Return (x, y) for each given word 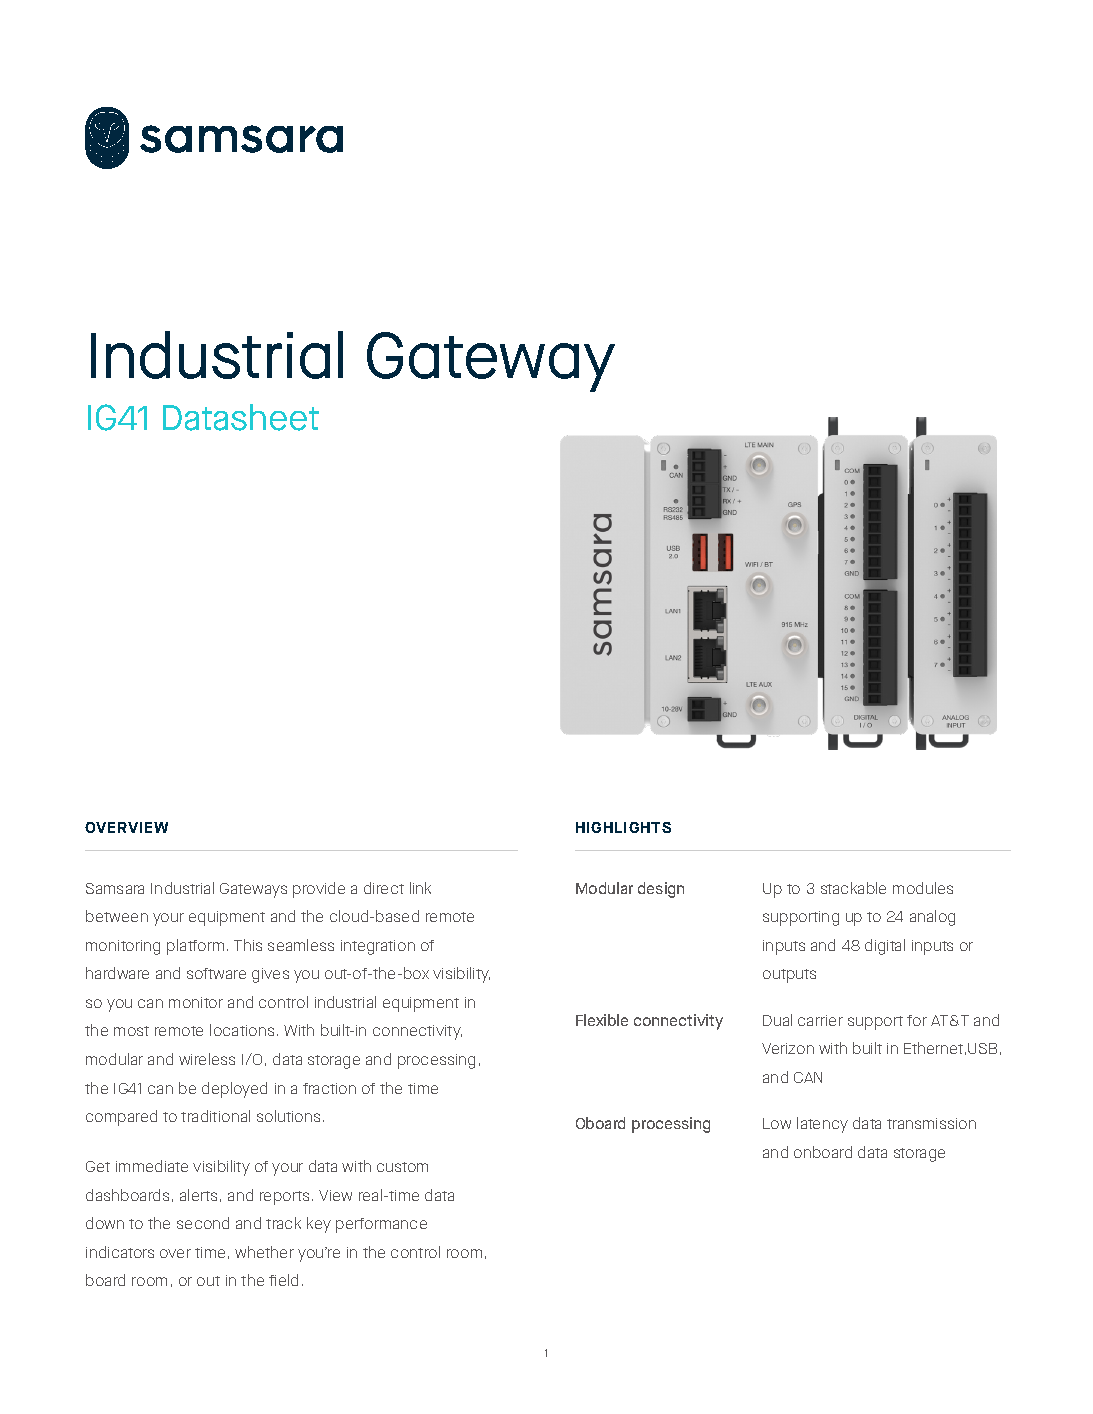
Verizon (788, 1048)
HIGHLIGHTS (623, 827)
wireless (207, 1059)
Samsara (115, 888)
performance (381, 1225)
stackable (853, 888)
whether (264, 1252)
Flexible (602, 1020)
